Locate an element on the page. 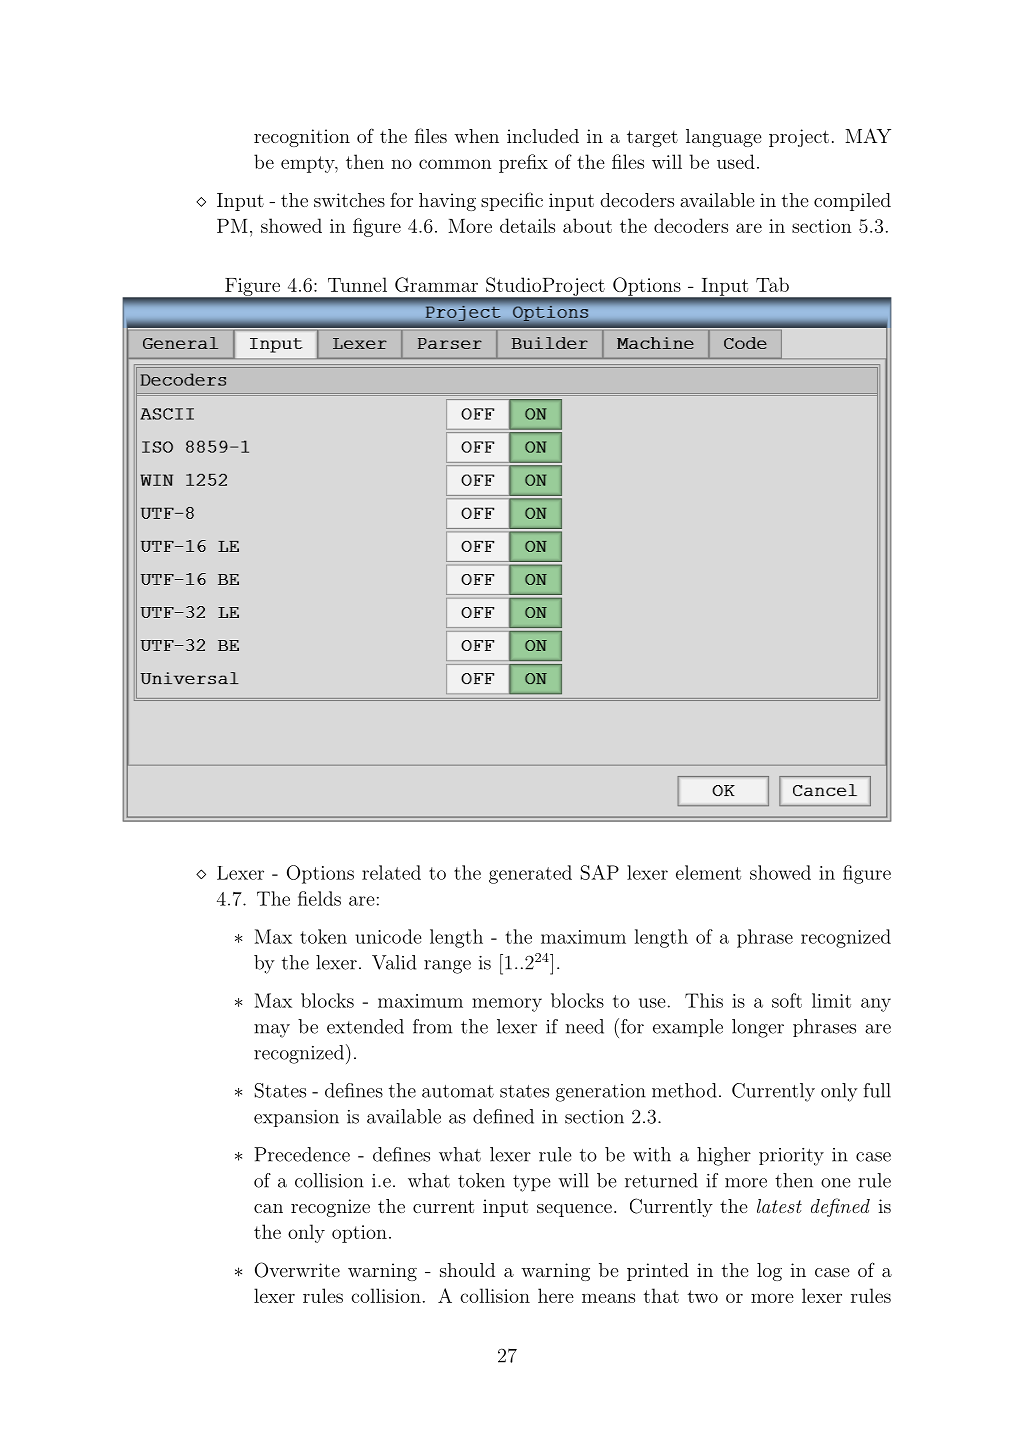 The width and height of the image is (1014, 1434). SAP is located at coordinates (600, 872).
